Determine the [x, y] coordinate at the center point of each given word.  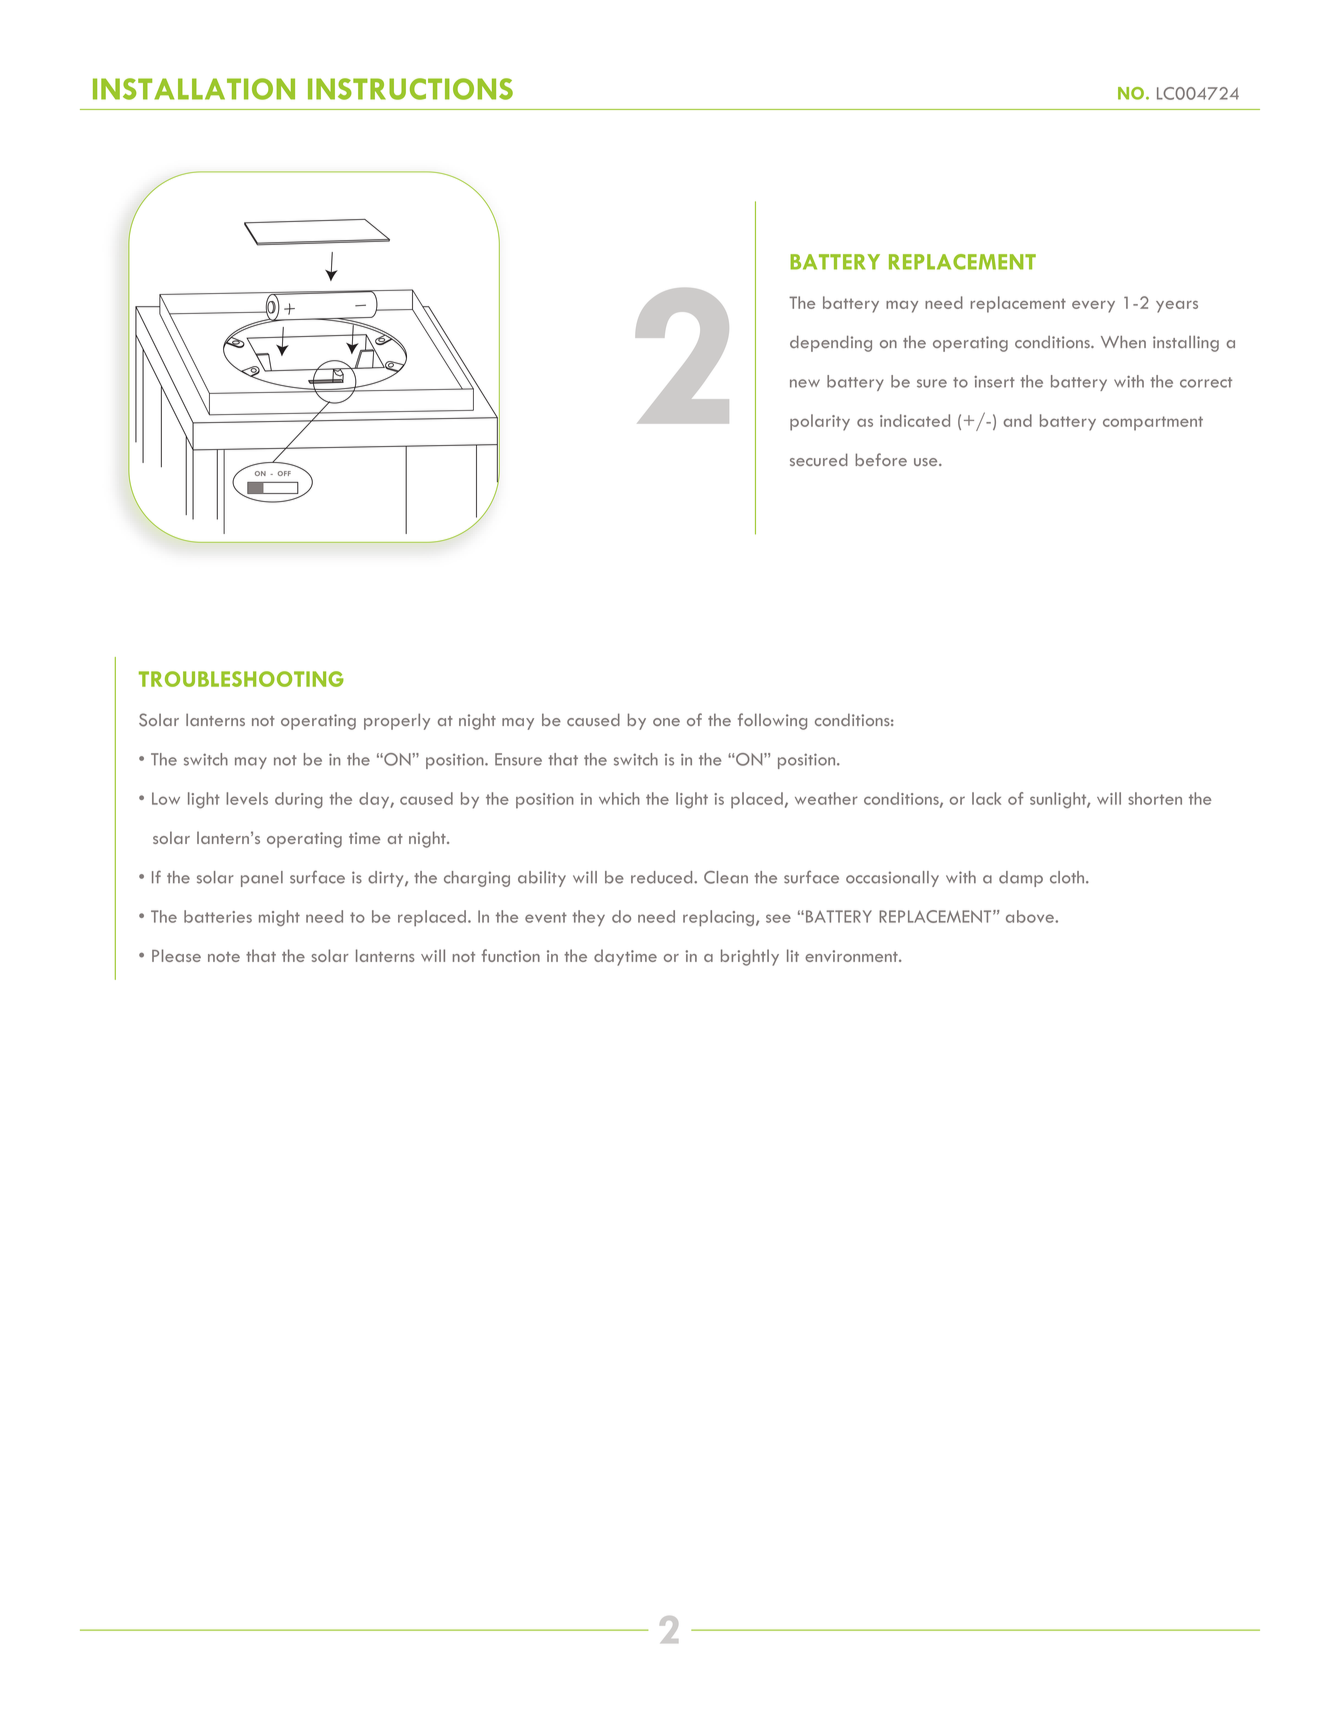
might [279, 918]
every [1093, 307]
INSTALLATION [194, 89]
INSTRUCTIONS [410, 89]
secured [819, 459]
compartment [1153, 423]
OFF [284, 473]
